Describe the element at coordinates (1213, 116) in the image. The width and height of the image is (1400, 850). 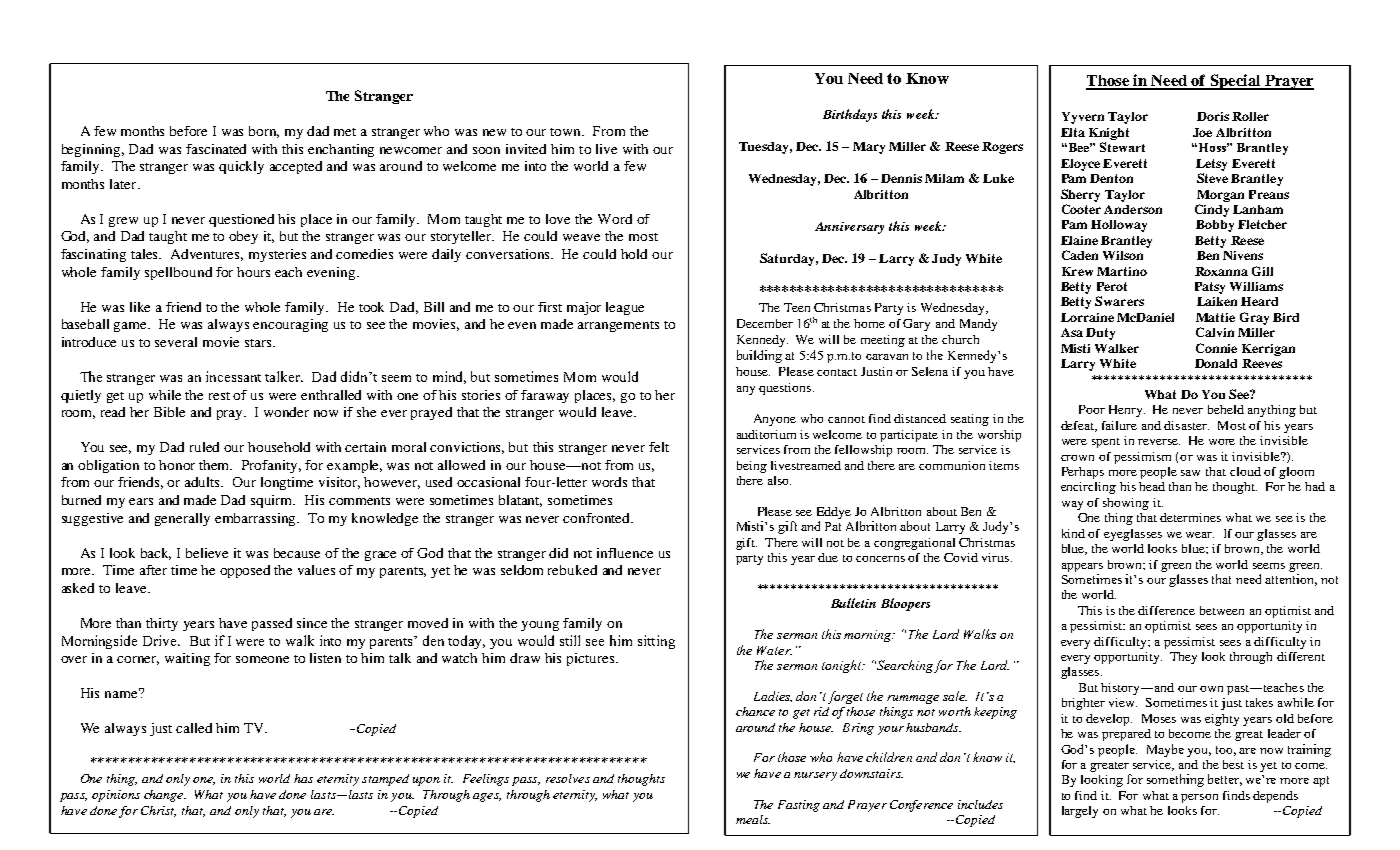
I see `Doris` at that location.
